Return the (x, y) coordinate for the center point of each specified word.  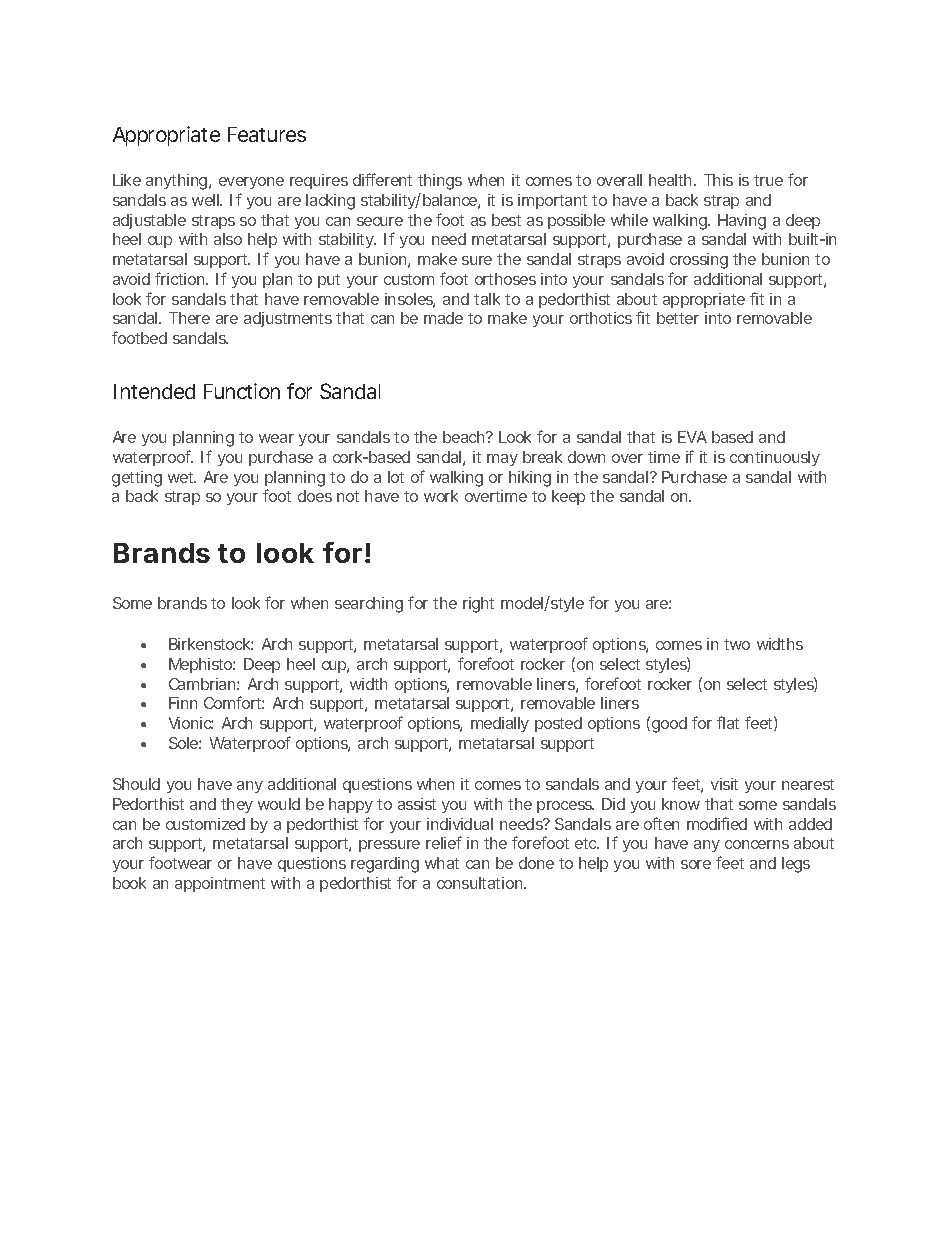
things (440, 182)
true (768, 180)
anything (178, 182)
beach (465, 437)
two (737, 644)
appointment (220, 884)
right (478, 605)
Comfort (234, 702)
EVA (692, 437)
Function (242, 391)
